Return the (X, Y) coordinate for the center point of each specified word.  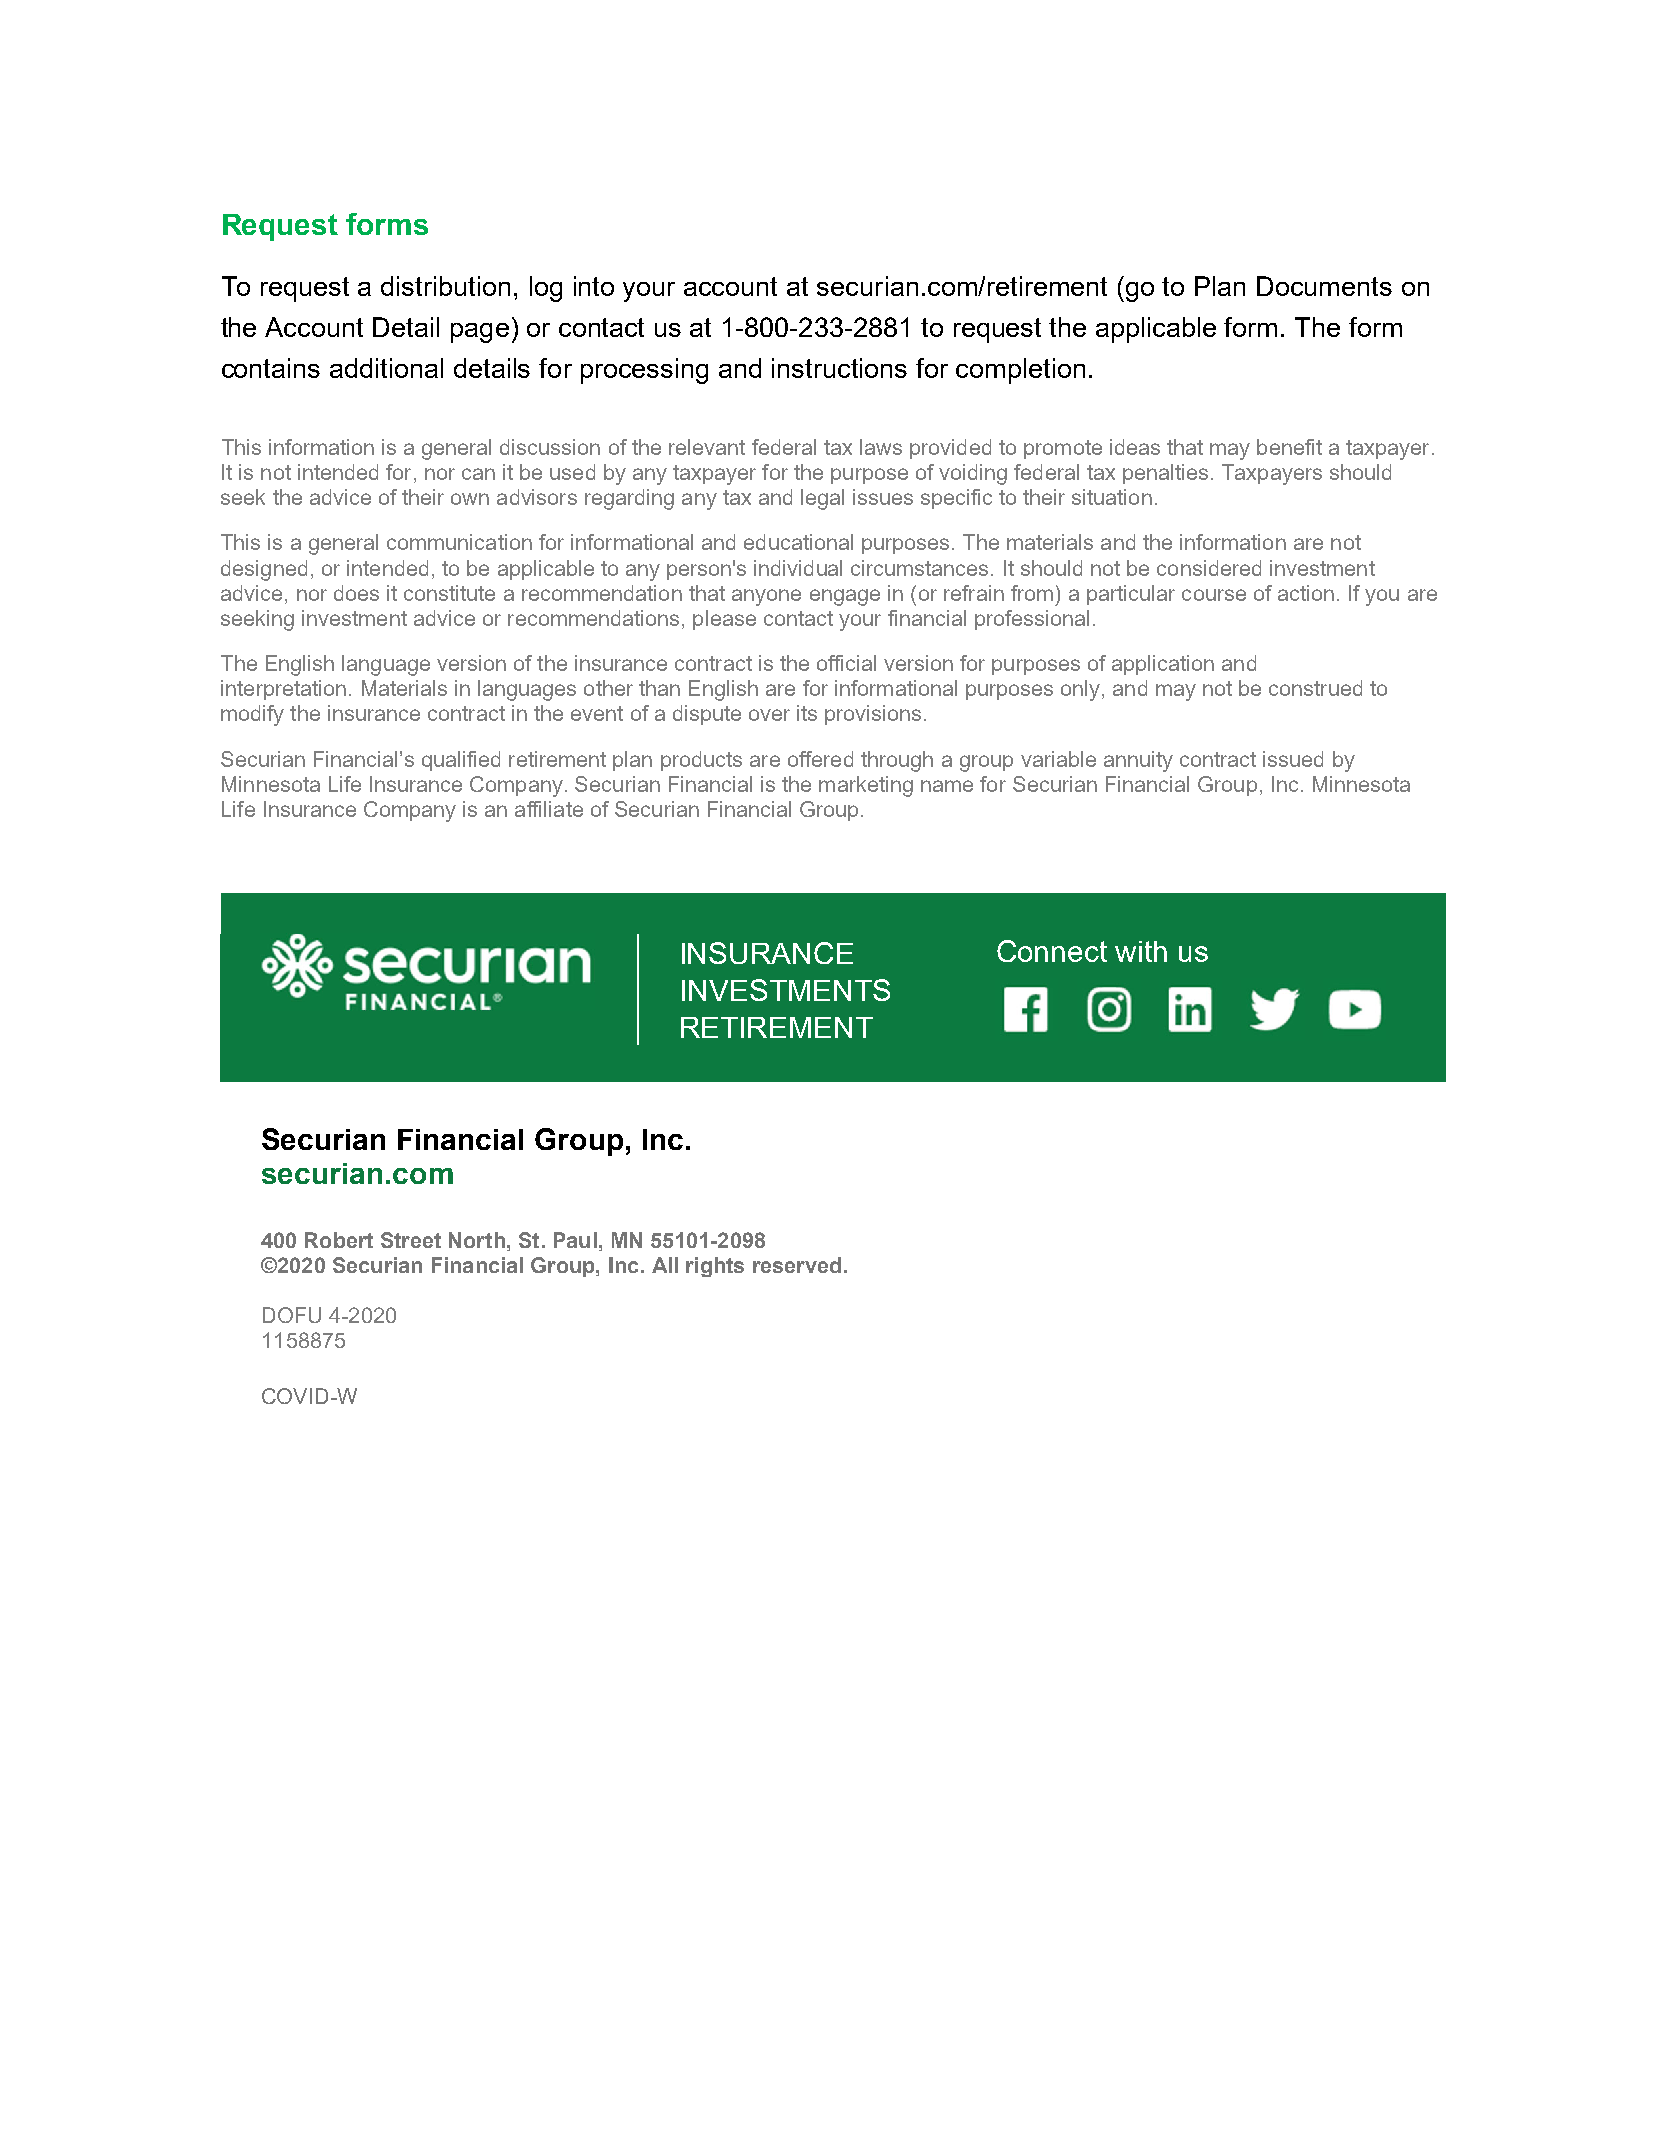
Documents (1324, 286)
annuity (1138, 761)
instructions (839, 368)
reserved (797, 1265)
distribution (445, 286)
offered (820, 759)
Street (411, 1240)
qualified (461, 761)
